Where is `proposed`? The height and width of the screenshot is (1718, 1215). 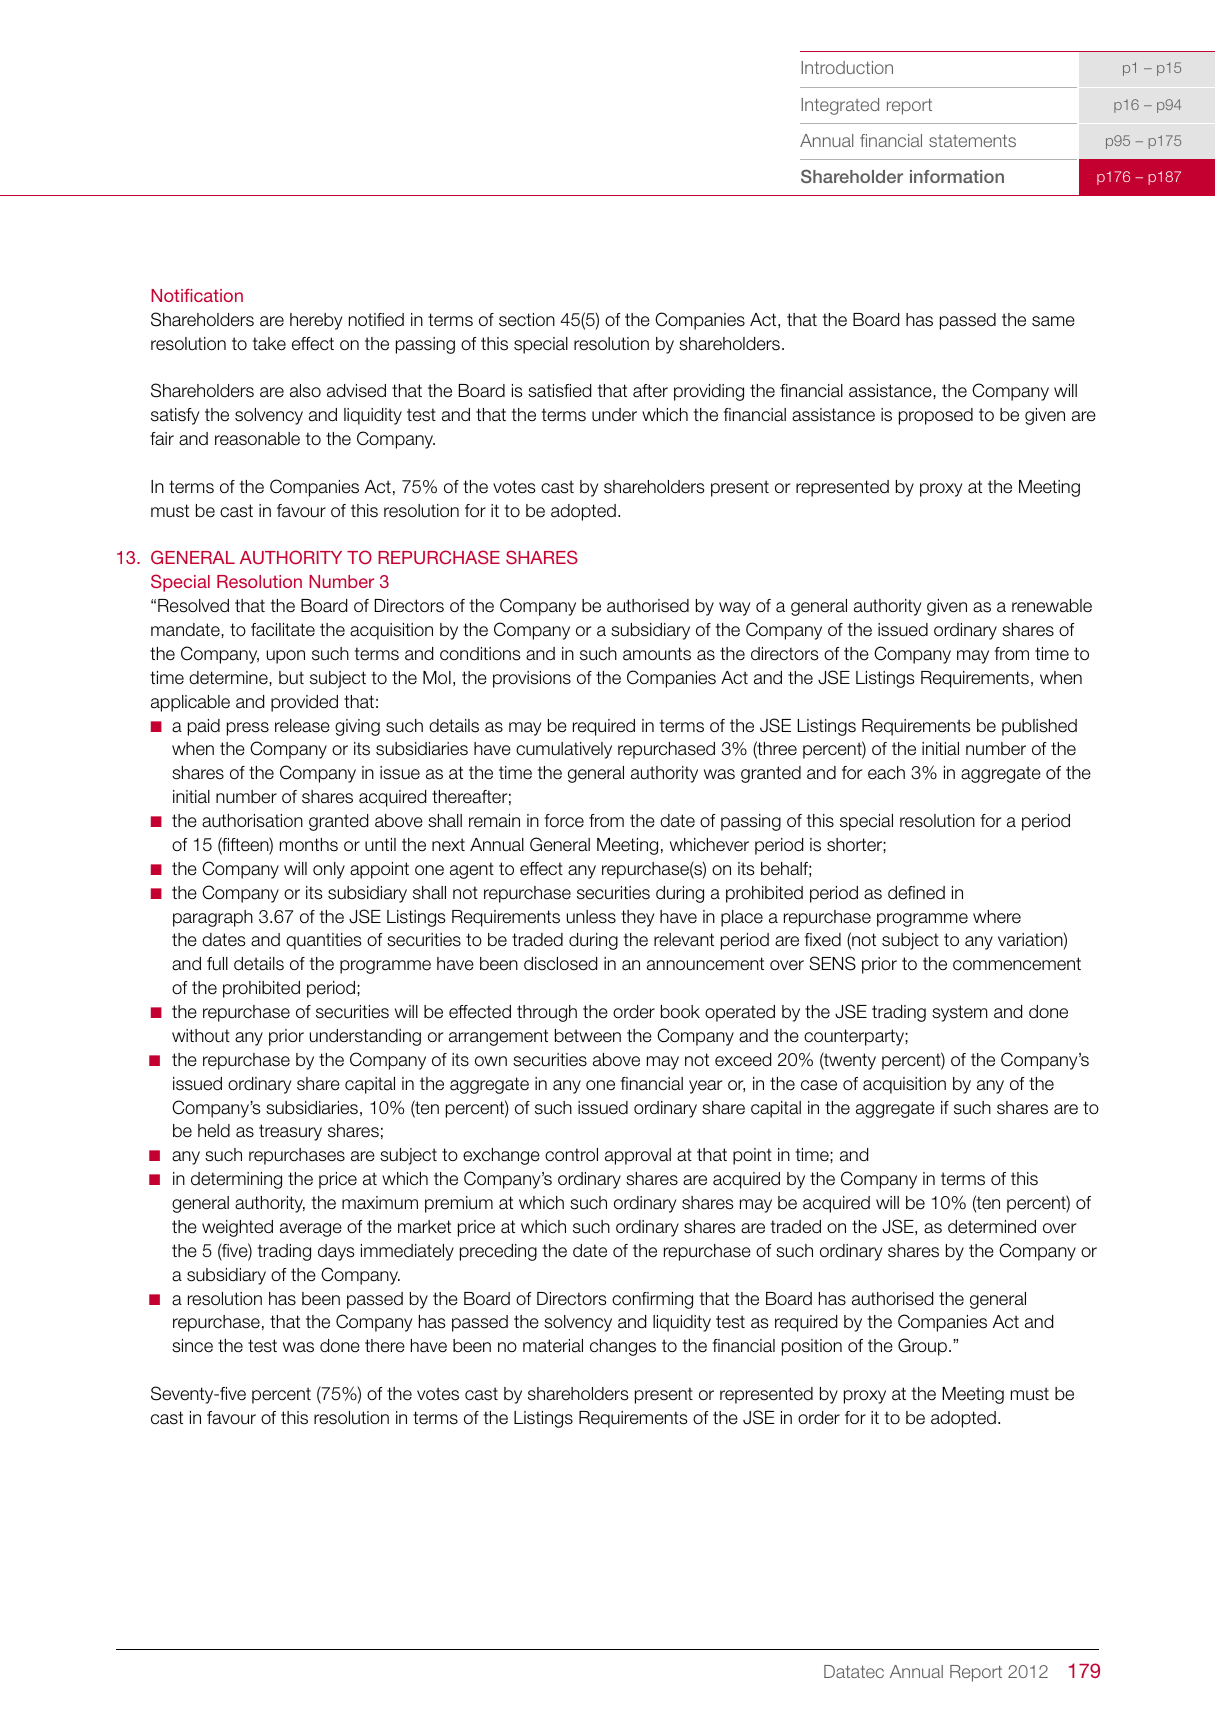
proposed is located at coordinates (936, 416).
